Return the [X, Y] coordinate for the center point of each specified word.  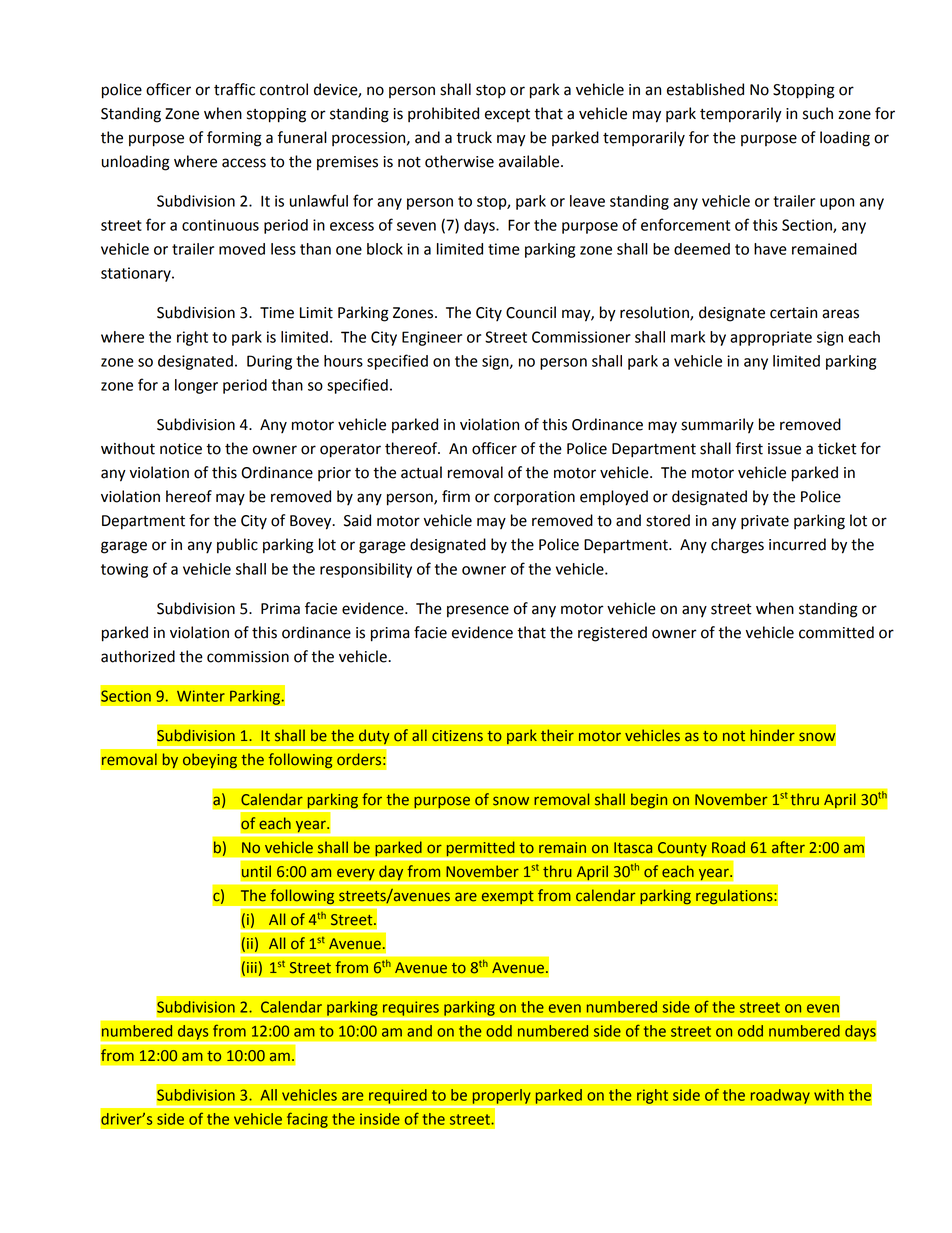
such [818, 113]
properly [501, 1096]
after [788, 847]
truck [474, 137]
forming [234, 139]
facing [307, 1120]
